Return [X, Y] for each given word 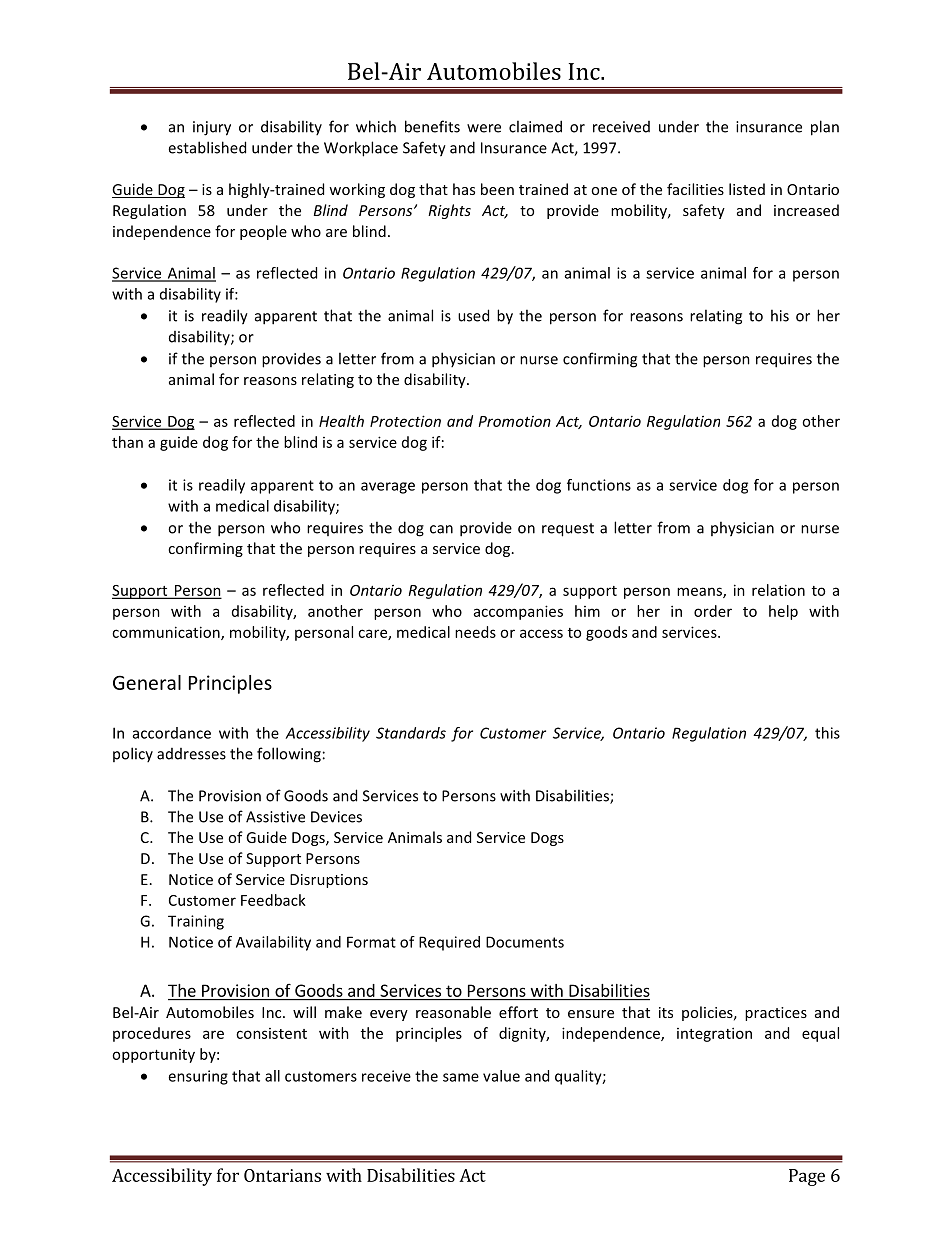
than [127, 442]
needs [475, 632]
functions [599, 485]
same [461, 1077]
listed [747, 189]
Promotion [515, 421]
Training [196, 922]
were [484, 128]
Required [449, 943]
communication [167, 633]
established [207, 147]
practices [776, 1014]
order [713, 611]
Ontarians [282, 1175]
